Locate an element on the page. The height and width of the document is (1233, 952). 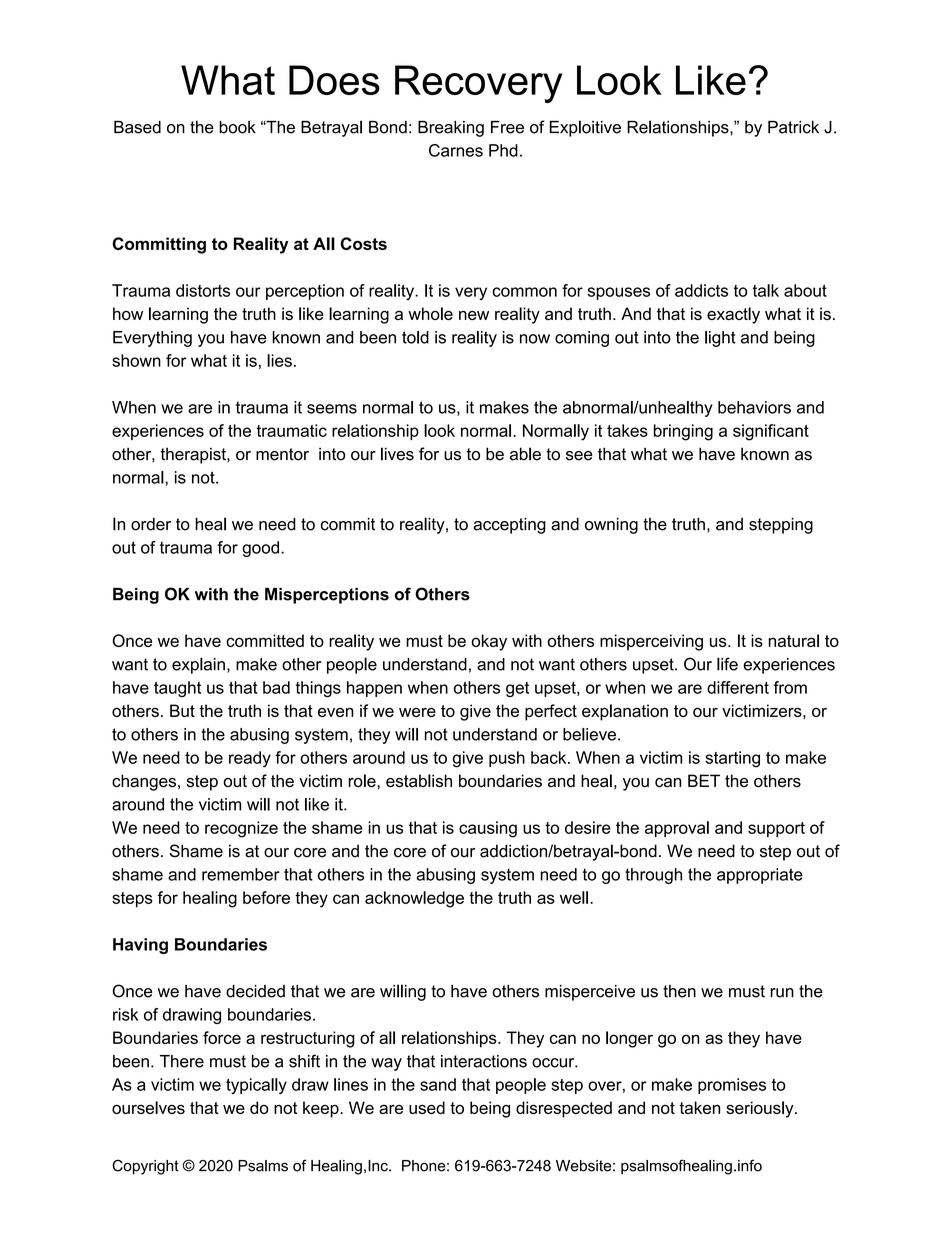
Breaking is located at coordinates (451, 129).
